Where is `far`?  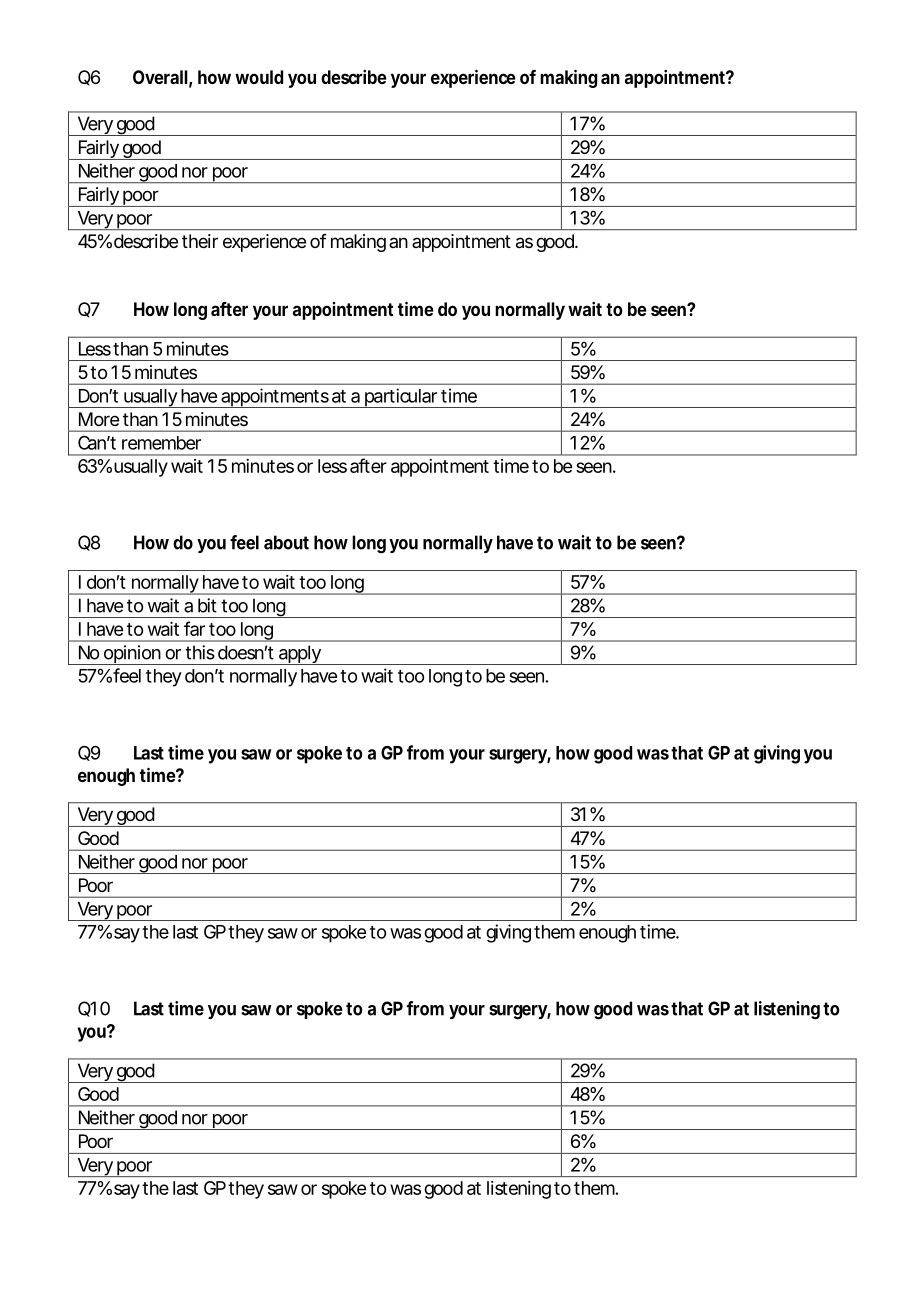
far is located at coordinates (194, 628).
